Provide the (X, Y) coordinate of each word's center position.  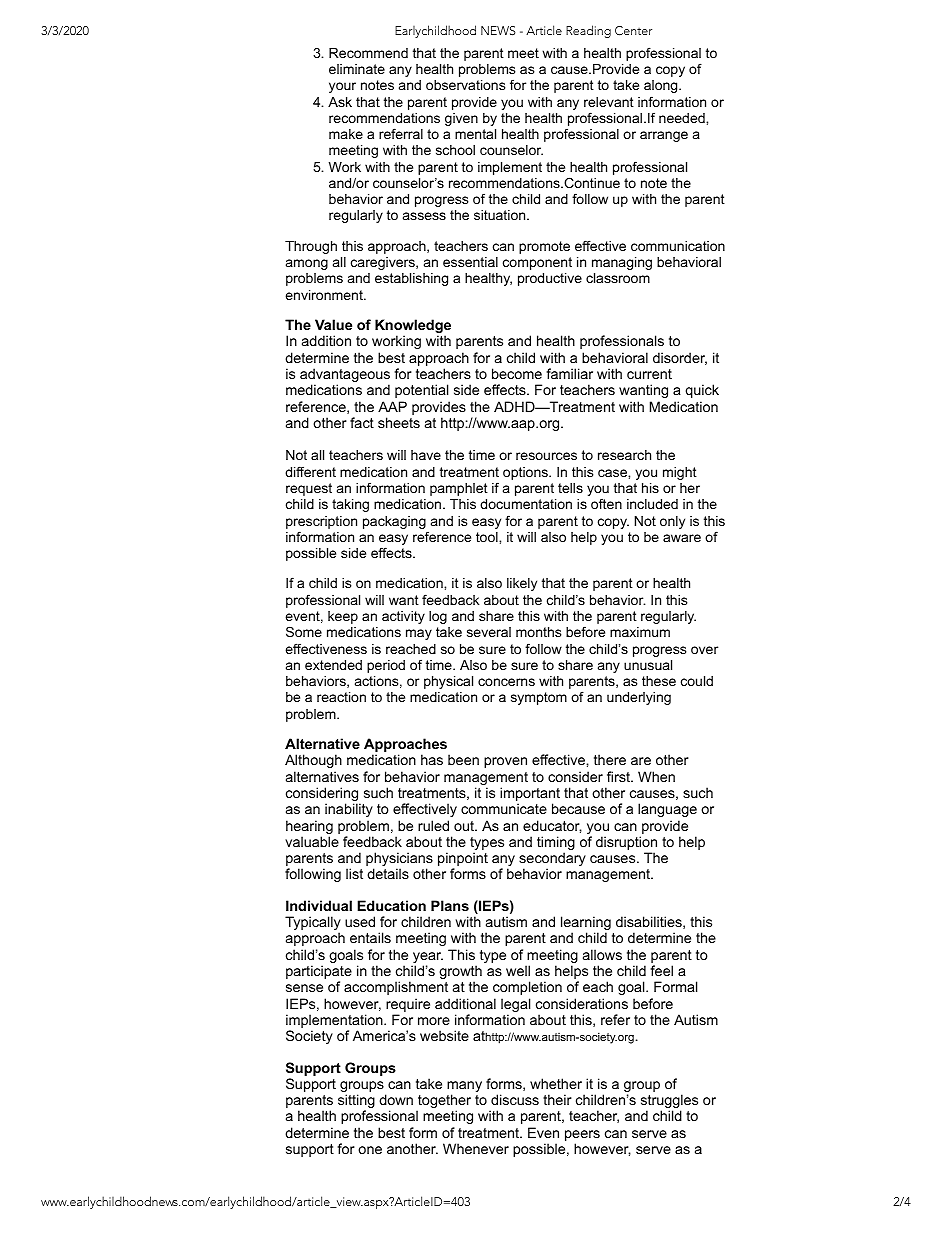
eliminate (357, 69)
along (662, 86)
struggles (669, 1102)
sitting (356, 1102)
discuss (515, 1099)
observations (465, 85)
